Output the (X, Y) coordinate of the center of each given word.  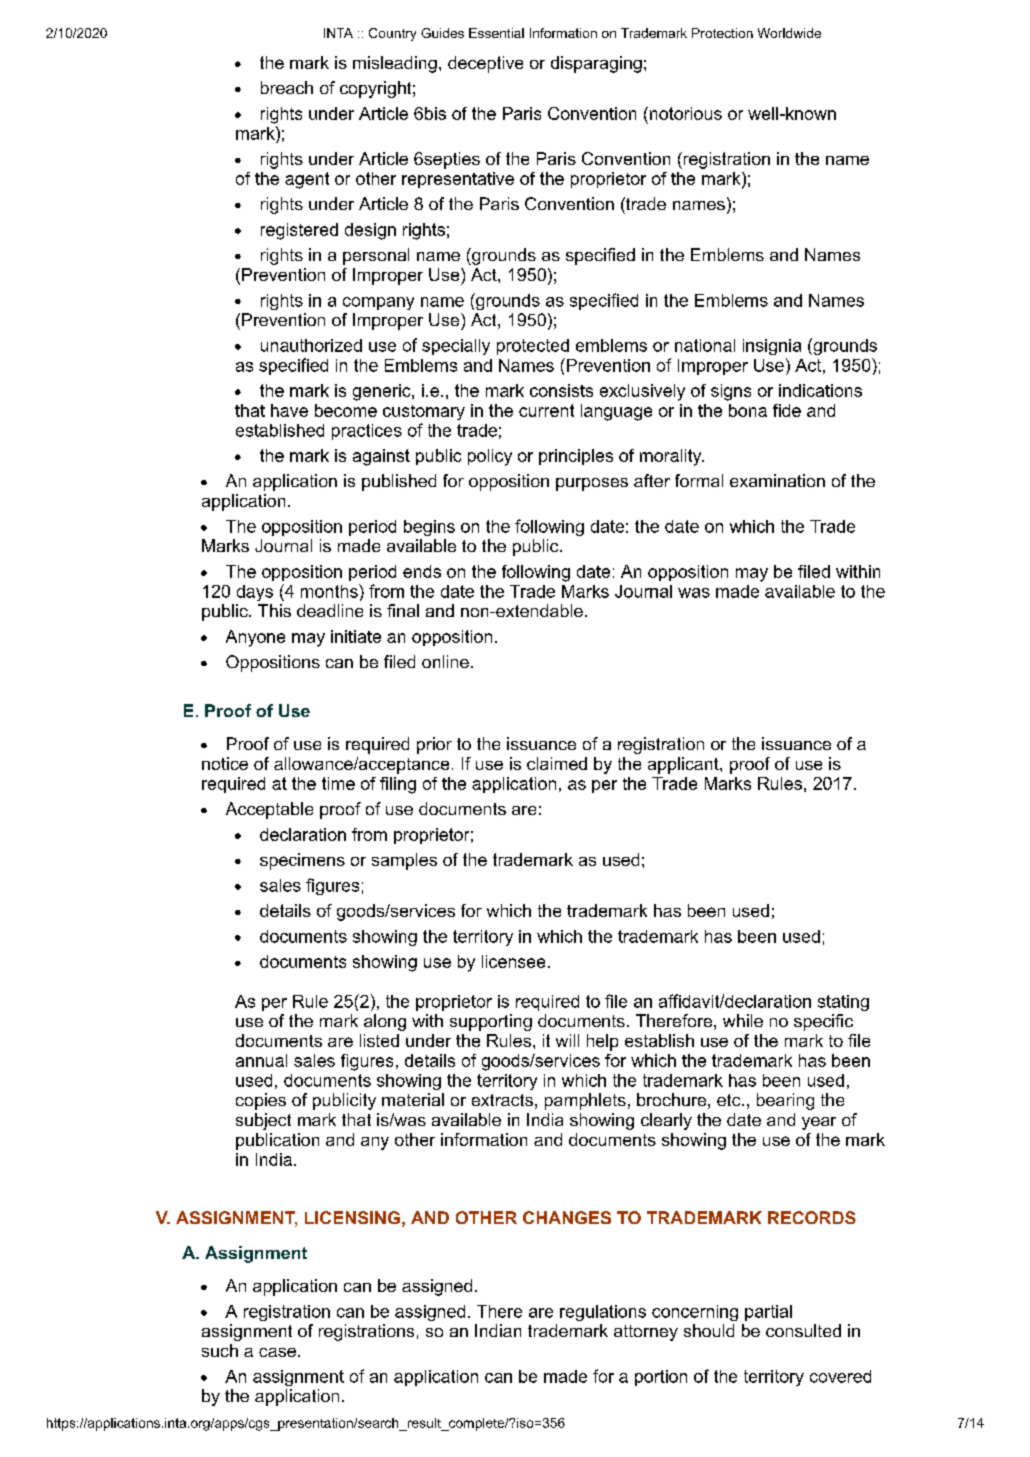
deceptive (485, 64)
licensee (513, 961)
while (743, 1020)
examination (777, 480)
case (277, 1352)
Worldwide (789, 33)
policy (490, 457)
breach (287, 87)
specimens (302, 861)
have (289, 410)
